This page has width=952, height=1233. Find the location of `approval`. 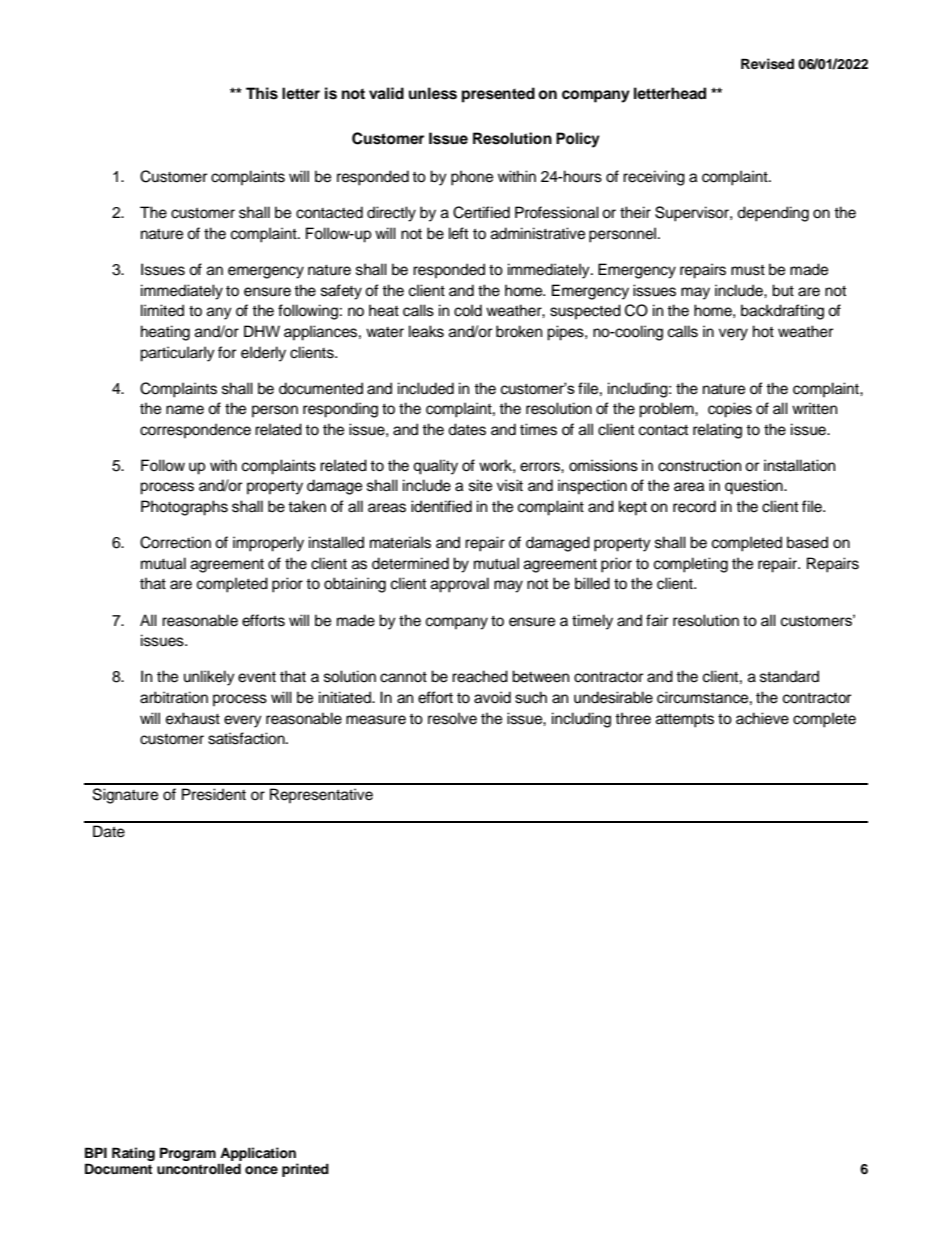

approval is located at coordinates (460, 585).
